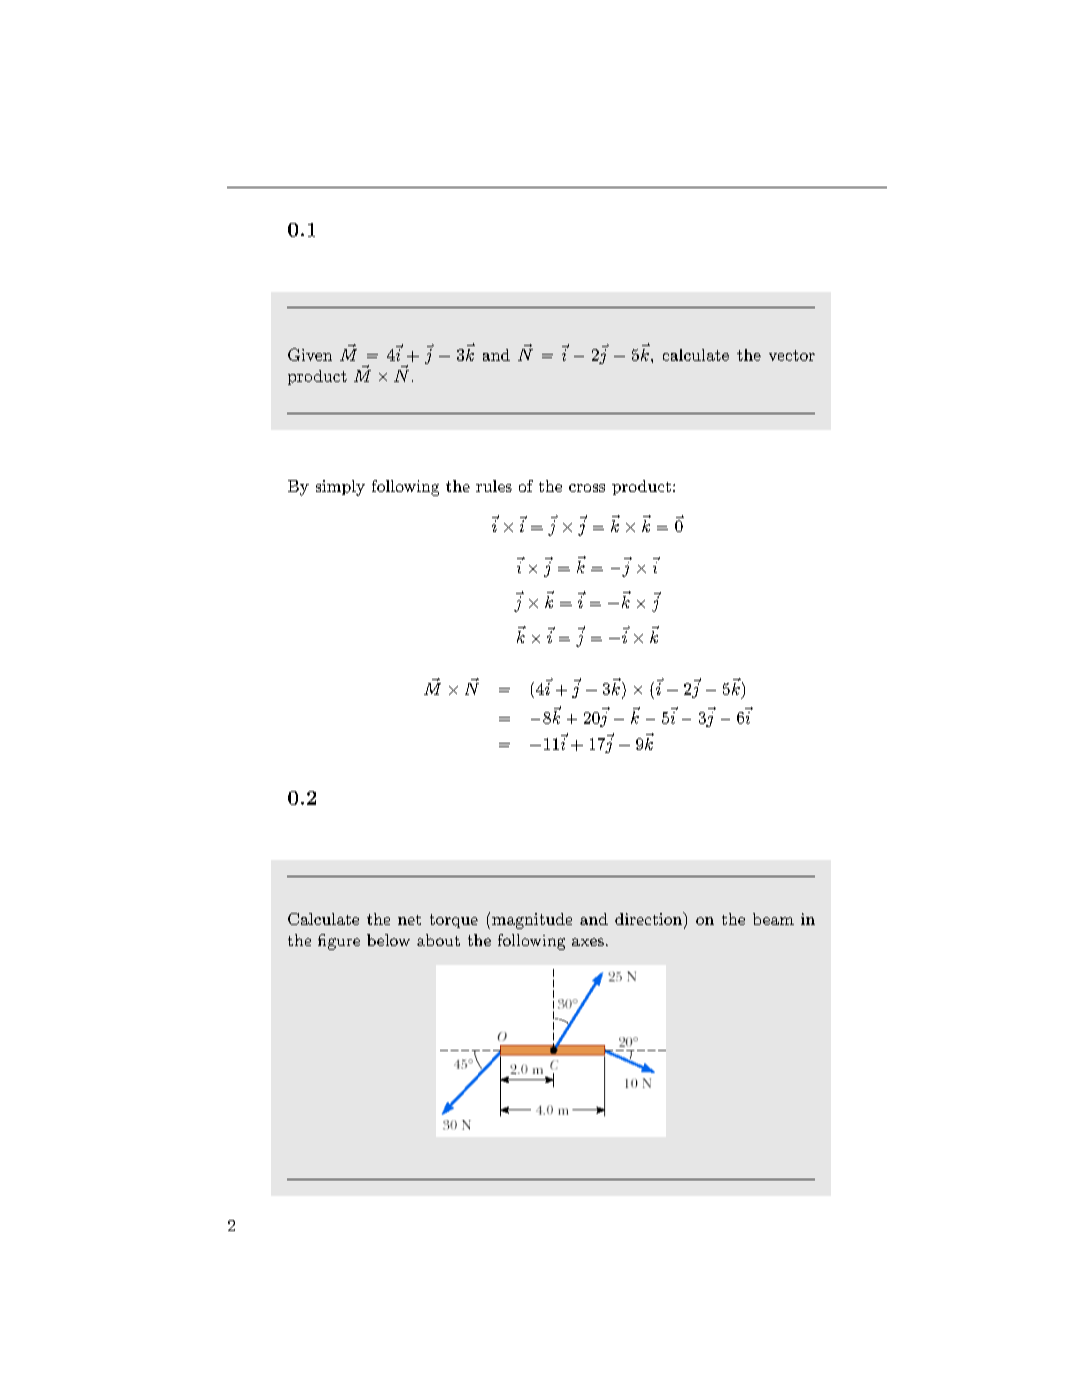  I want to click on torque, so click(454, 921).
